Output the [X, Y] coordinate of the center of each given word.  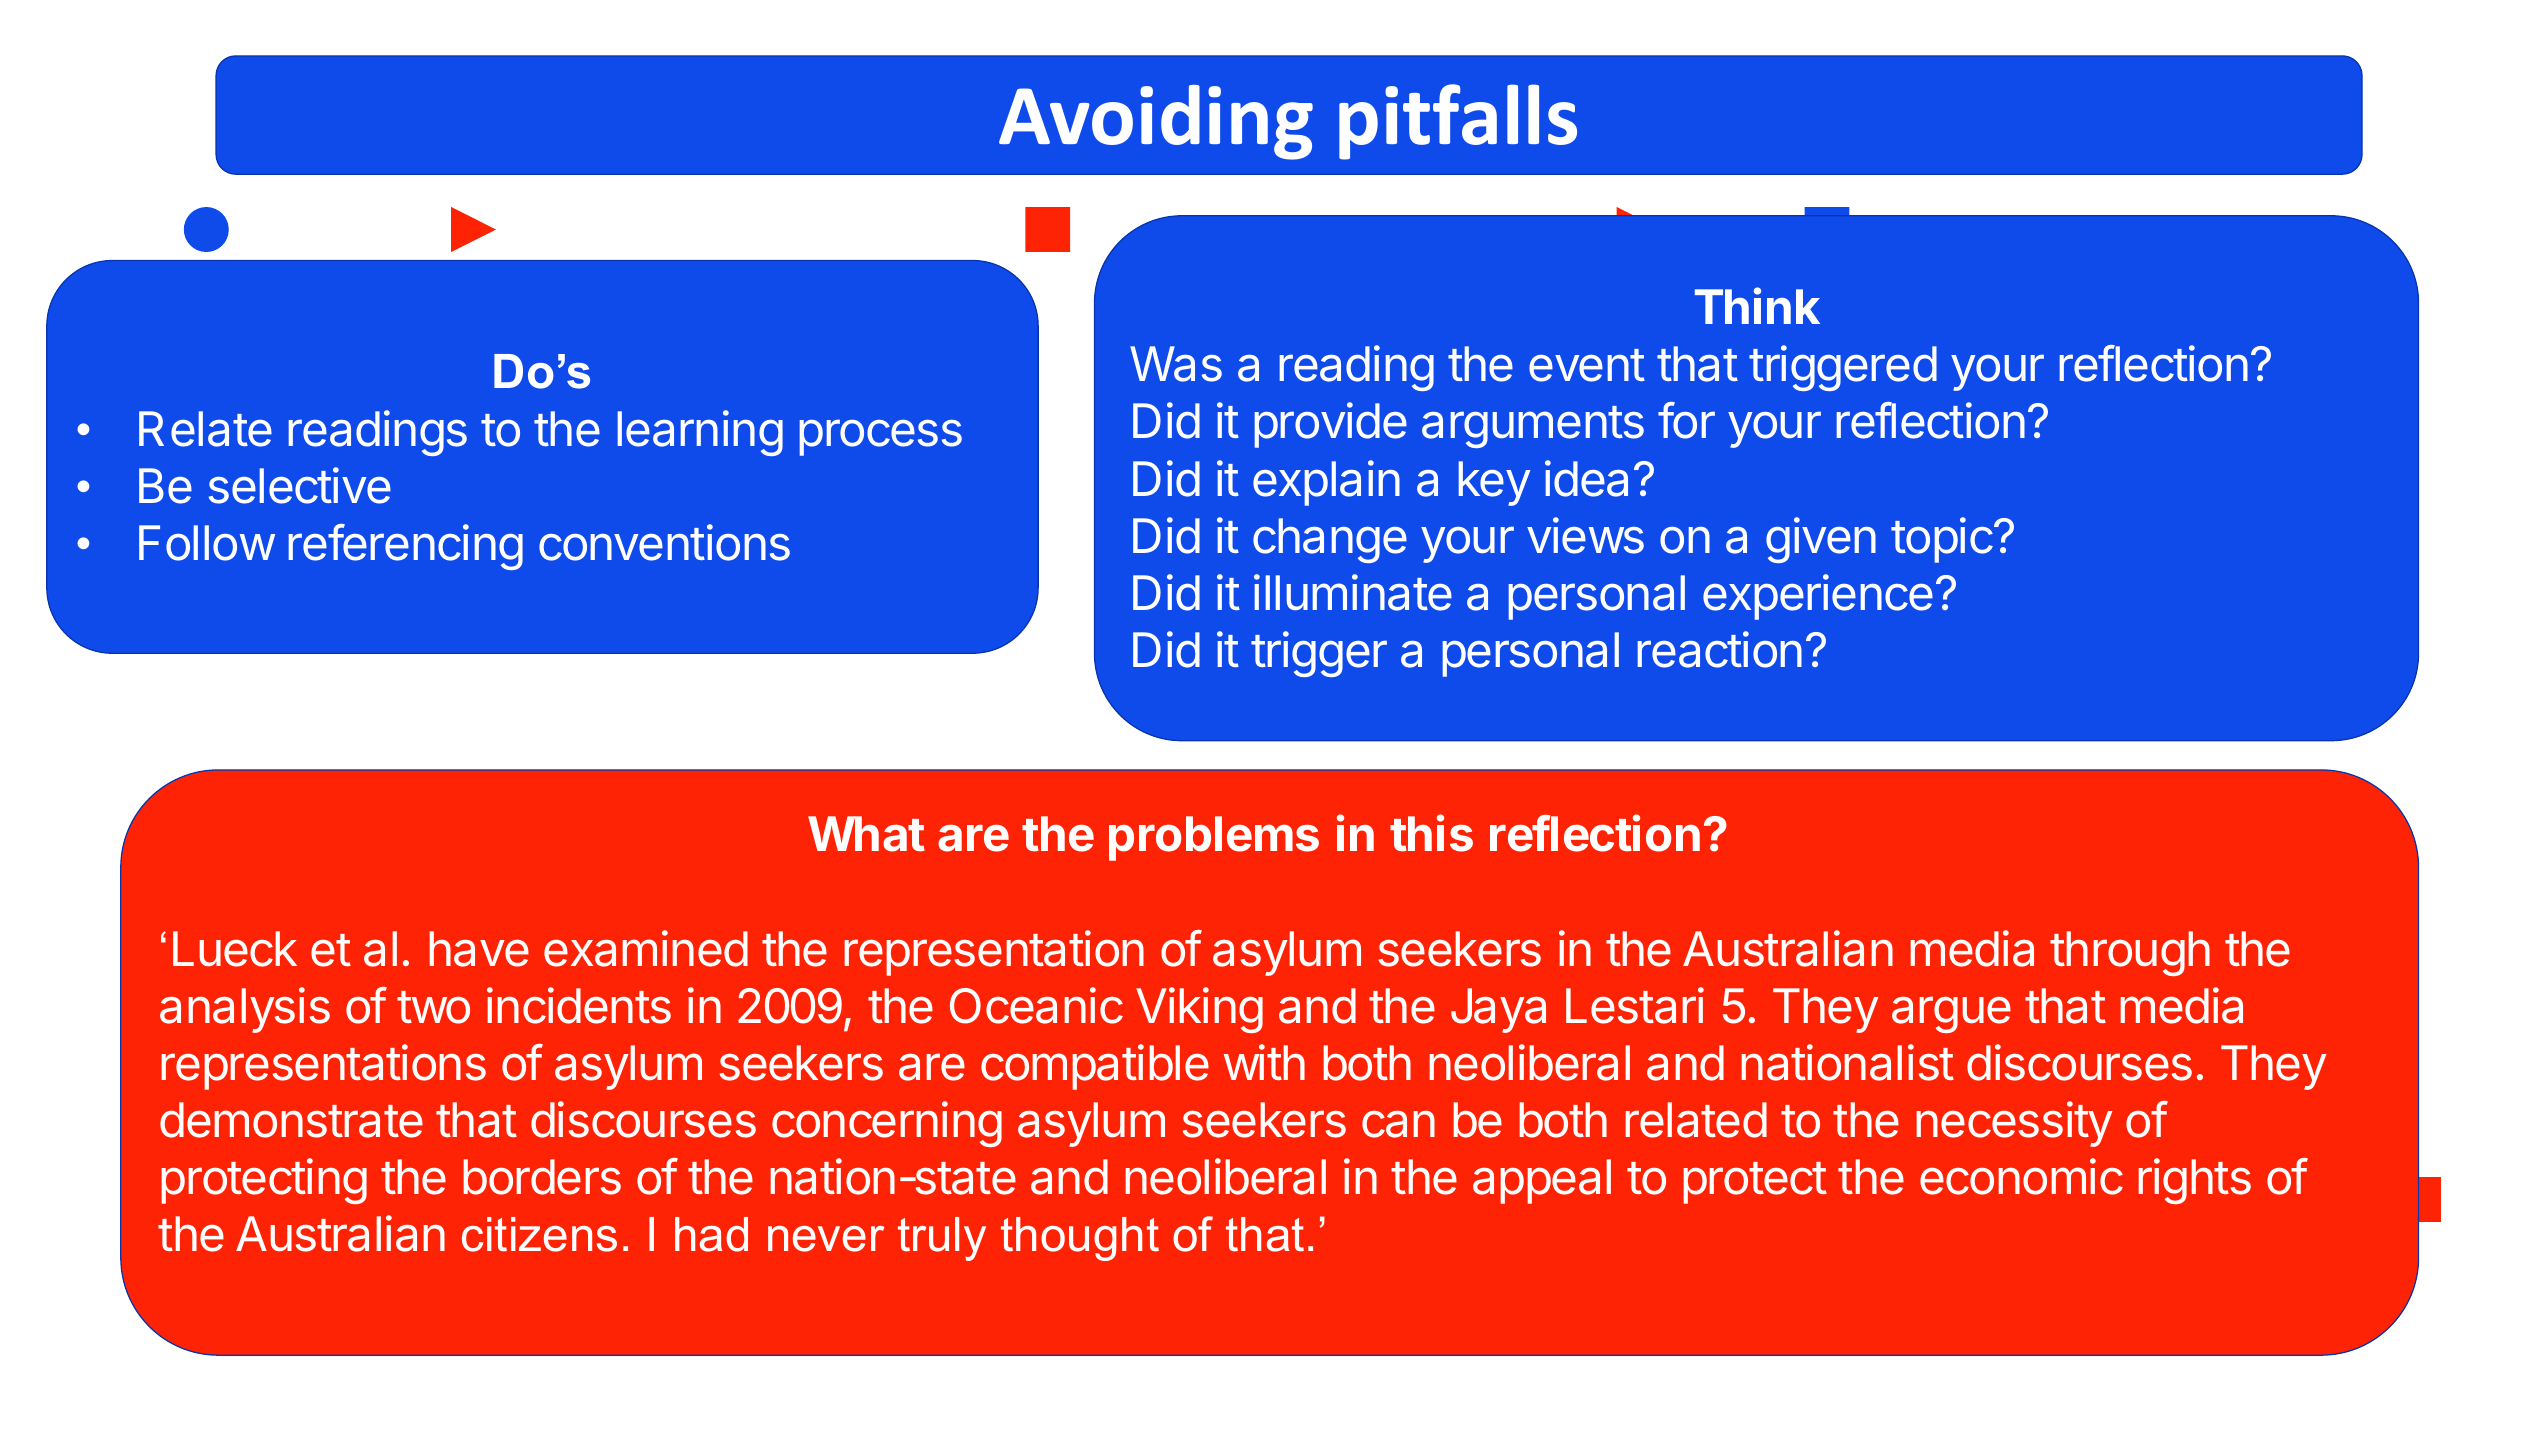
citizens [539, 1234]
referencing [406, 547]
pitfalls [1458, 122]
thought [1080, 1239]
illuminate [1353, 592]
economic [2021, 1176]
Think [1757, 306]
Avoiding [1156, 122]
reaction [1720, 649]
